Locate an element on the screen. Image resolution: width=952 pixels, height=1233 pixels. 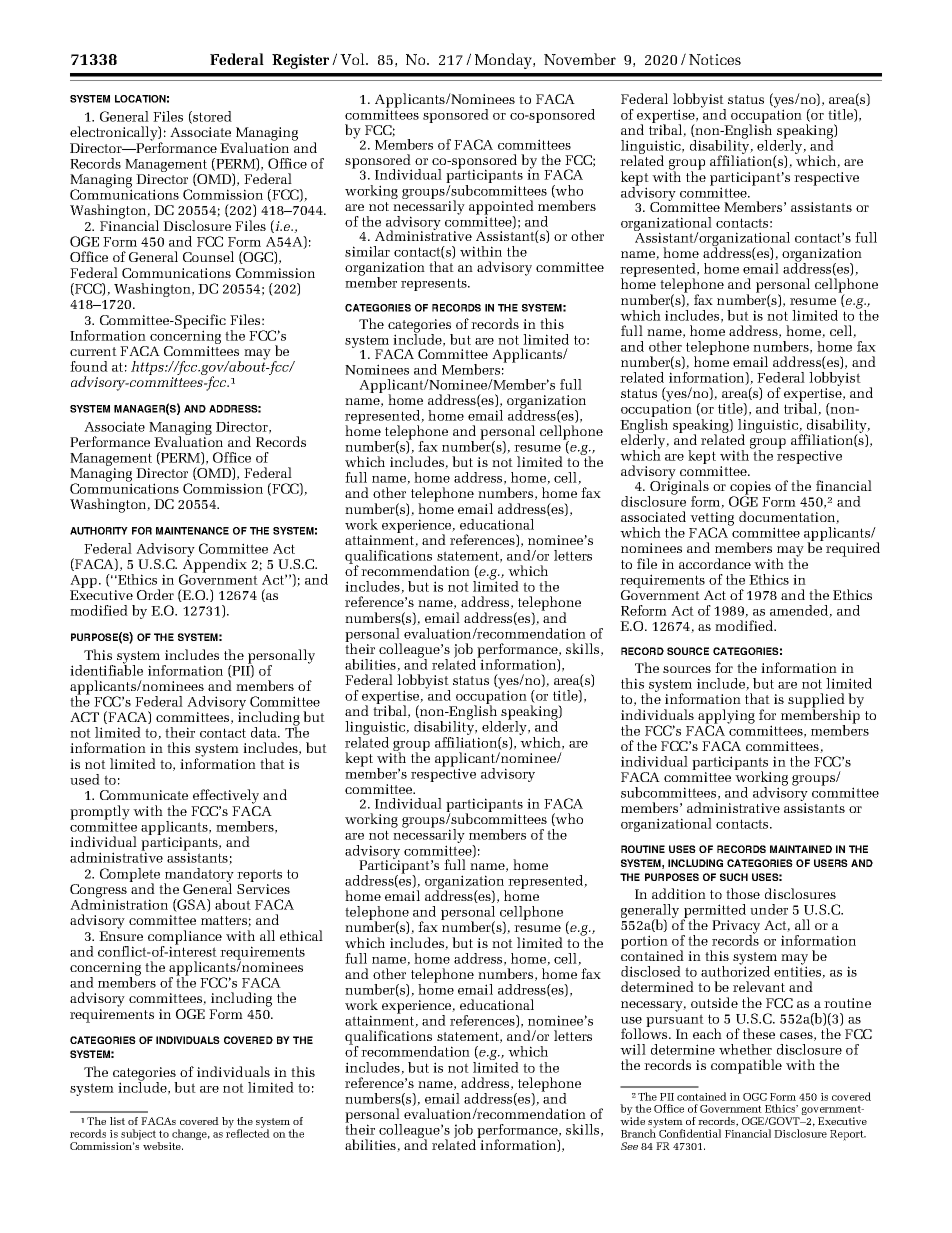
represents is located at coordinates (435, 284).
